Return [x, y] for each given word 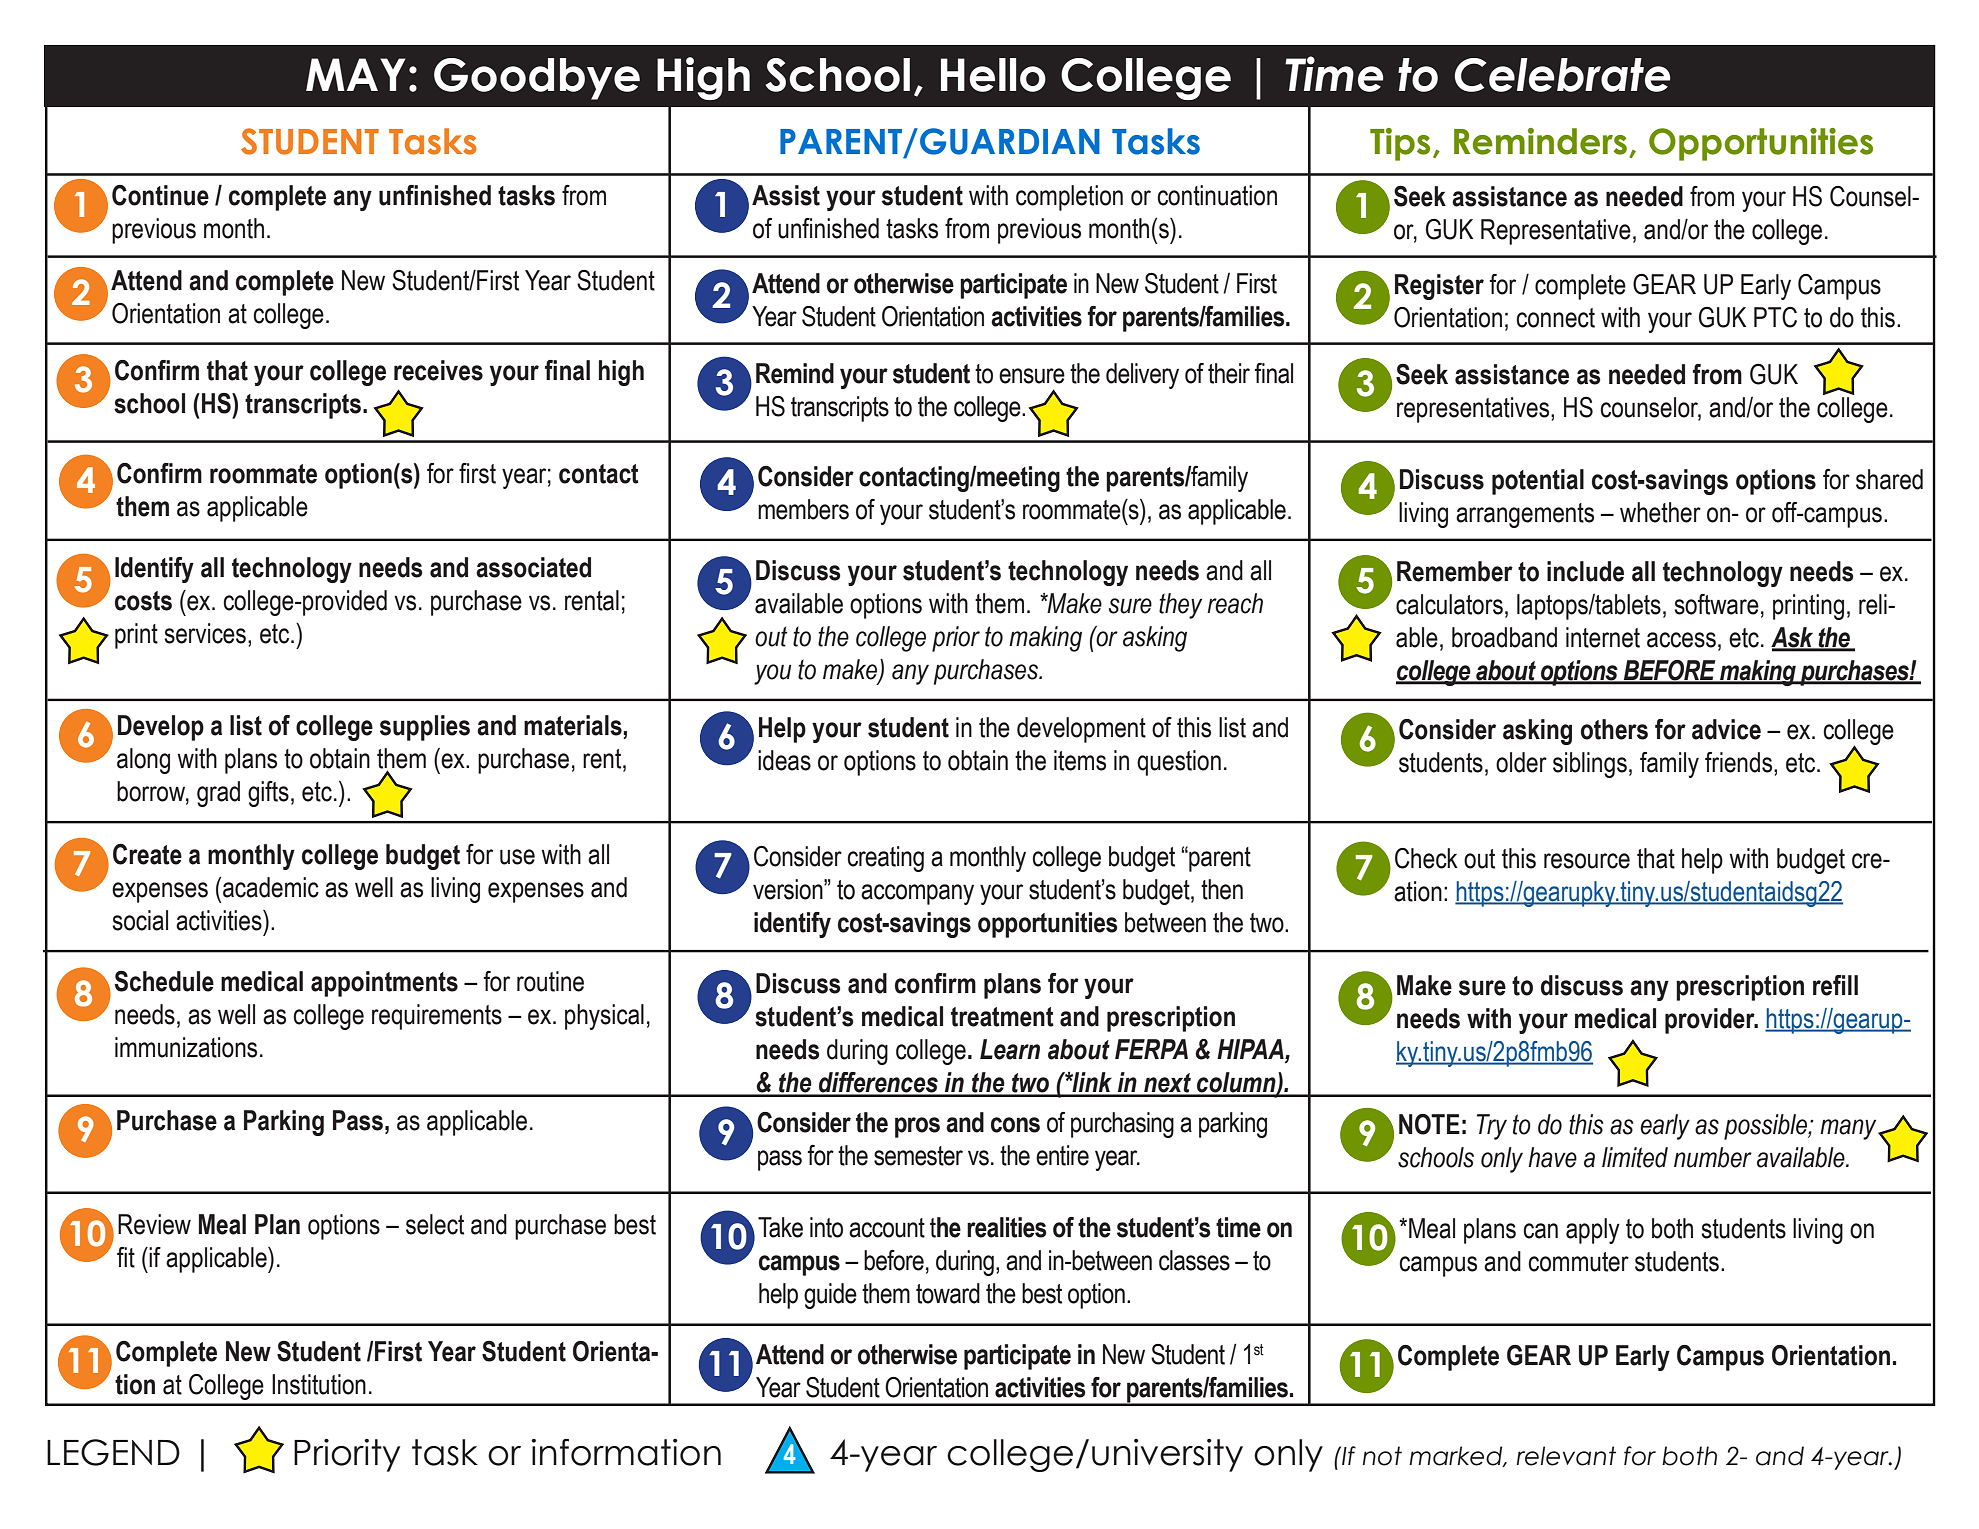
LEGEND [113, 1452]
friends [1740, 762]
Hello [993, 75]
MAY [355, 74]
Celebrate [1562, 75]
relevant [1566, 1456]
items [1080, 760]
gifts [268, 794]
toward [948, 1293]
